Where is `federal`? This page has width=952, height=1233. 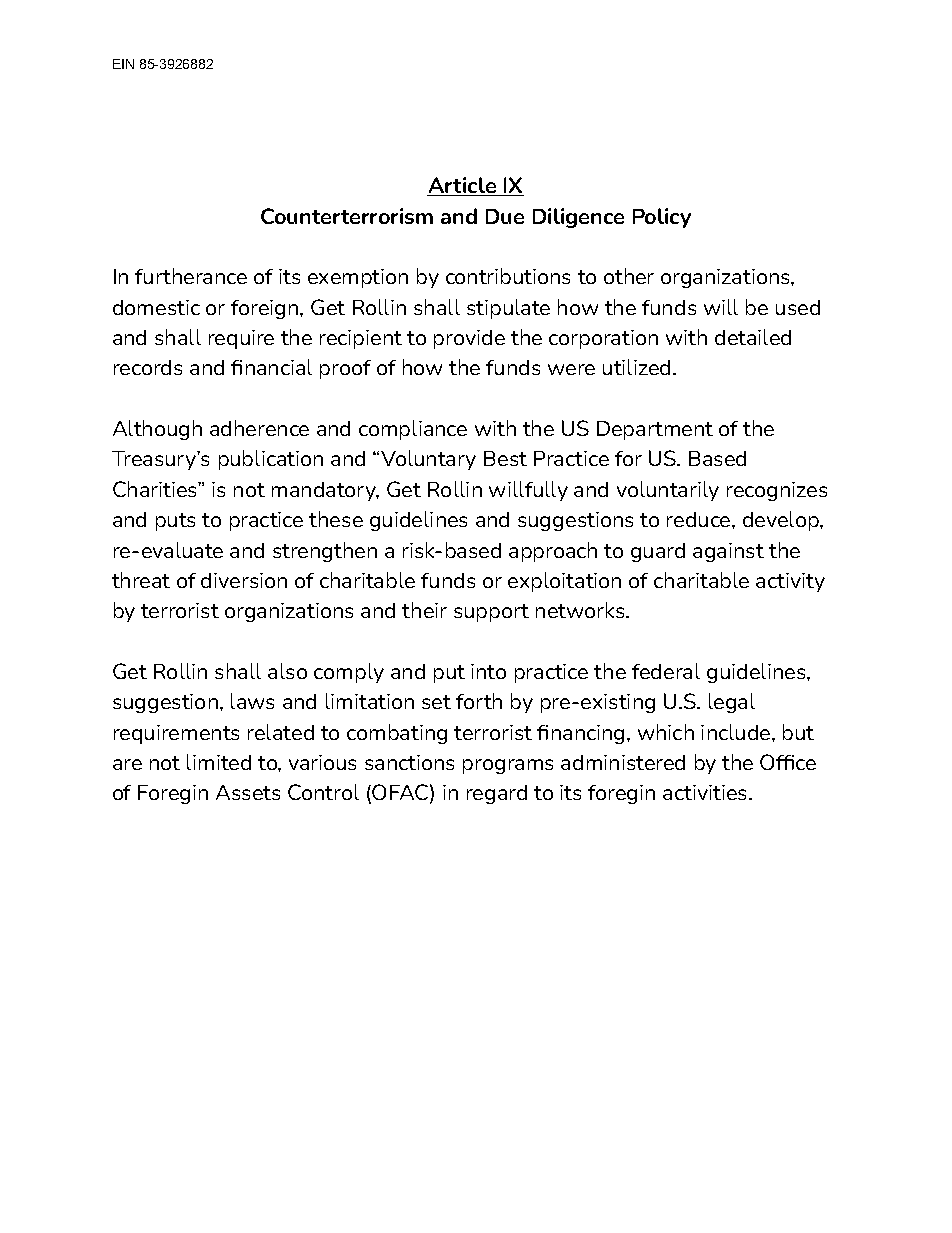
federal is located at coordinates (666, 671).
